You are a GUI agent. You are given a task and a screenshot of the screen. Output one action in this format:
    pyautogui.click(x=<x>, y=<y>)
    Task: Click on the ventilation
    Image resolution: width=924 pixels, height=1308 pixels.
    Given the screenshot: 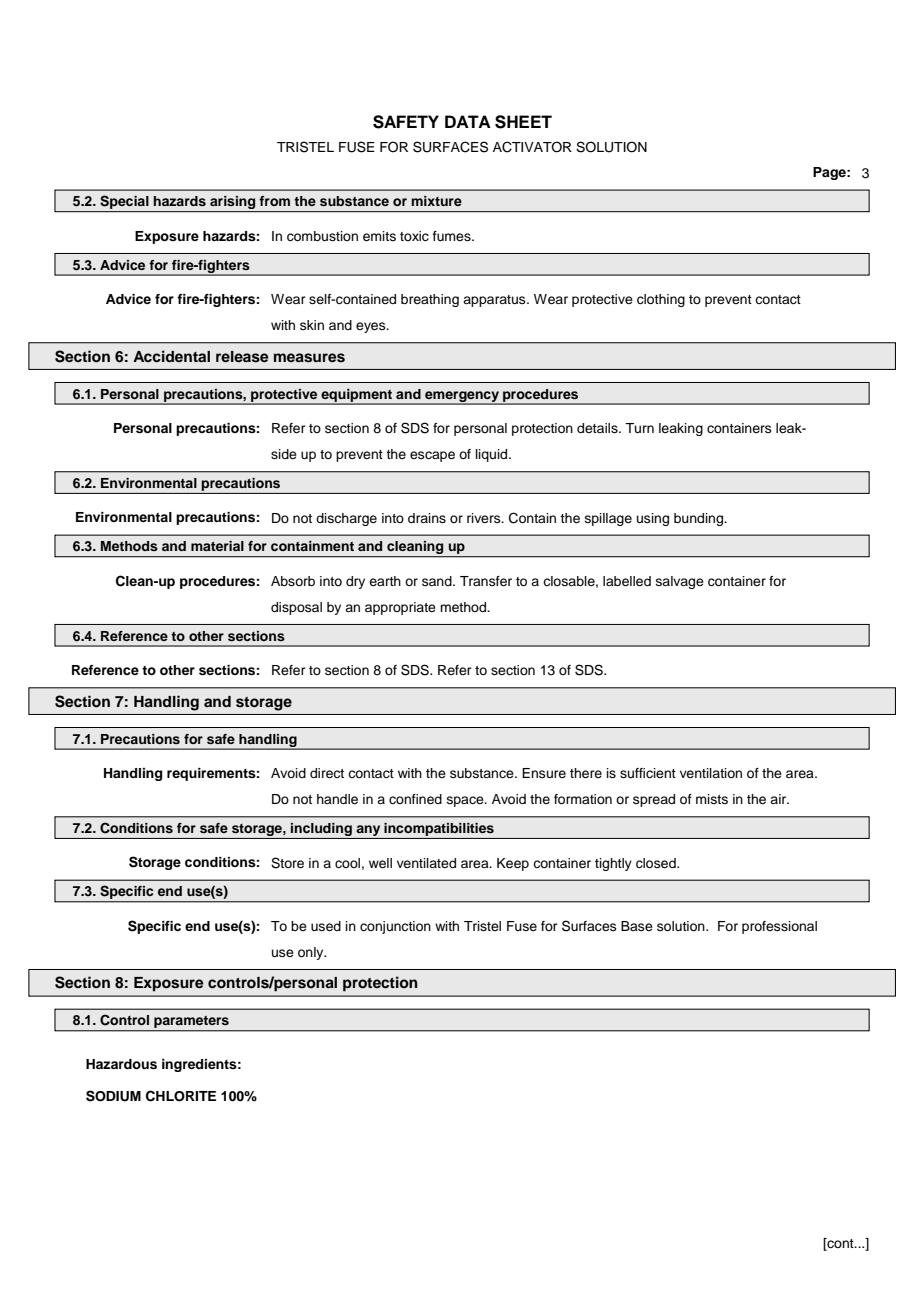 What is the action you would take?
    pyautogui.click(x=711, y=773)
